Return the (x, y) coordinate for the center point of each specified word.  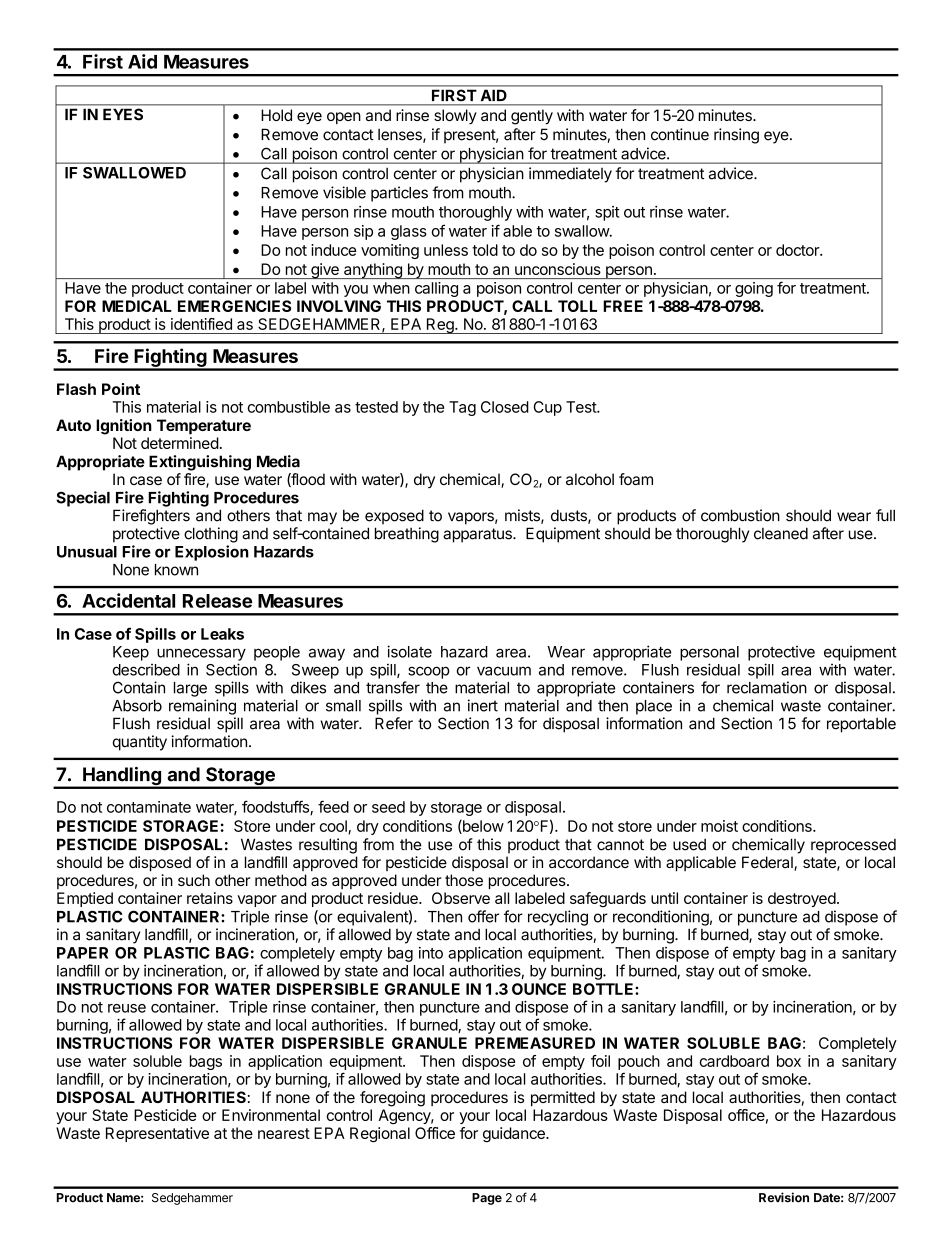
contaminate (149, 807)
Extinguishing (200, 463)
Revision (784, 1197)
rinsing (736, 136)
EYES (123, 114)
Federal (768, 863)
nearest (284, 1133)
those (464, 880)
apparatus (478, 535)
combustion (740, 515)
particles (399, 194)
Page (487, 1199)
